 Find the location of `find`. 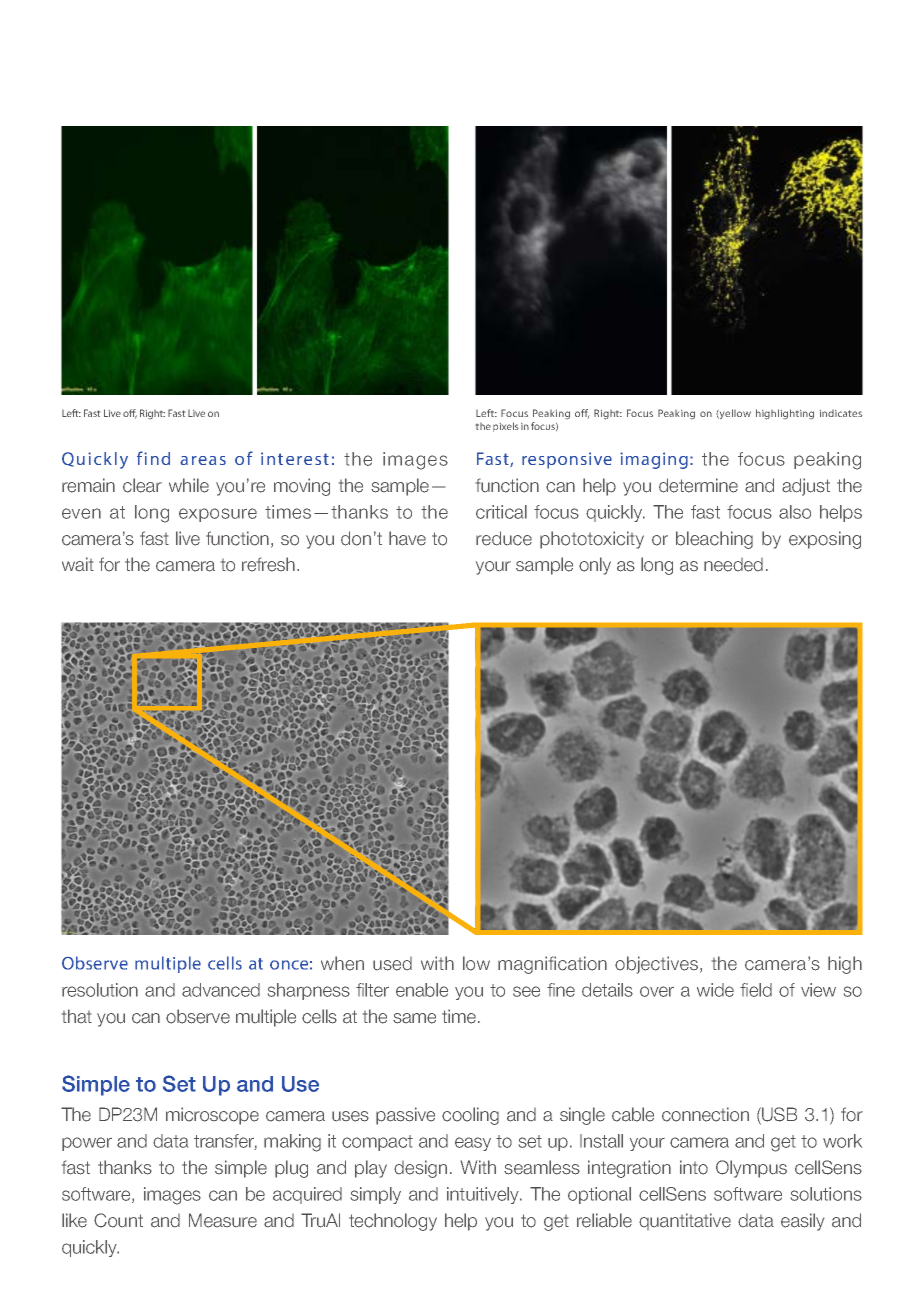

find is located at coordinates (153, 458).
